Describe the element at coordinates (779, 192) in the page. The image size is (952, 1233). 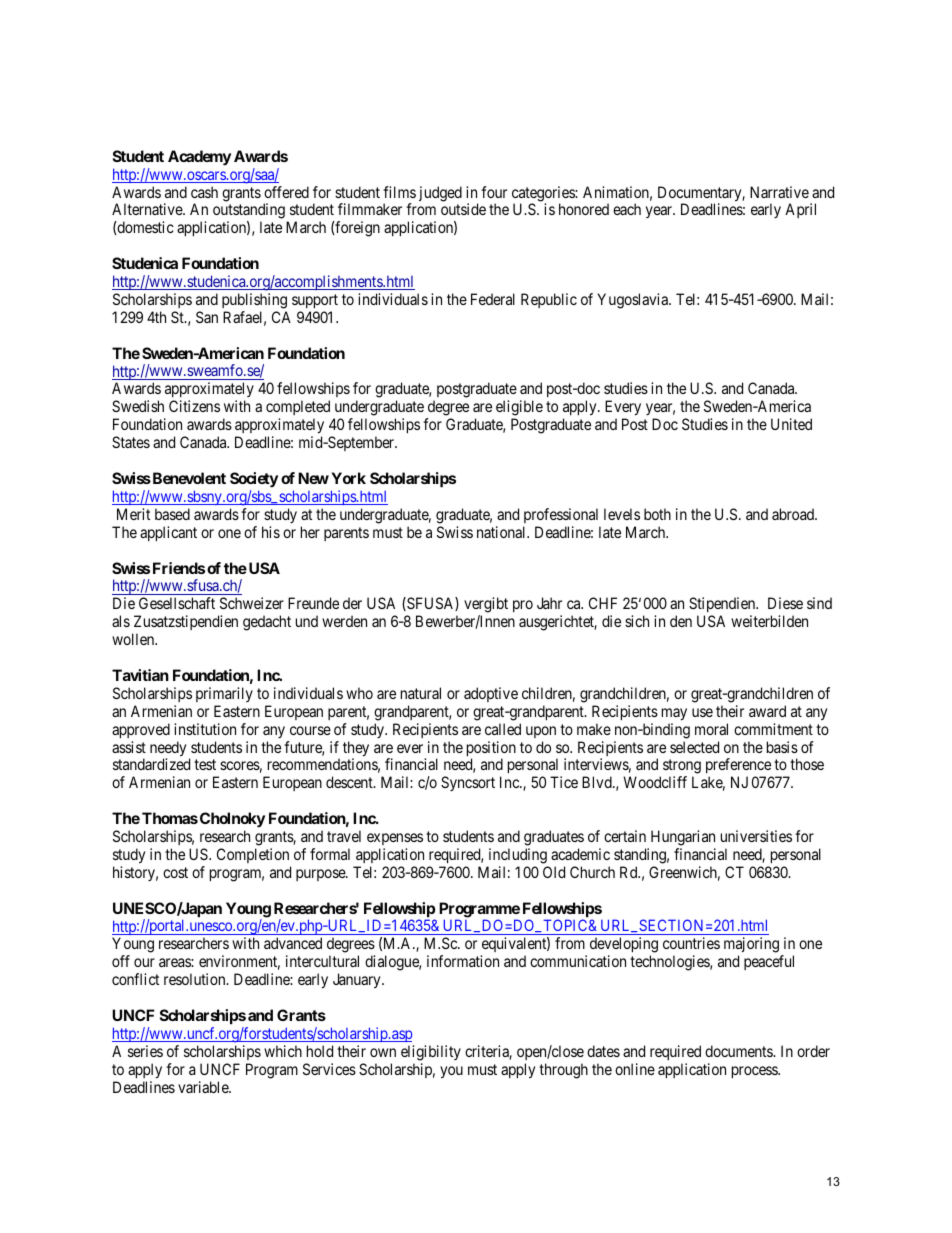
I see `Narrative` at that location.
